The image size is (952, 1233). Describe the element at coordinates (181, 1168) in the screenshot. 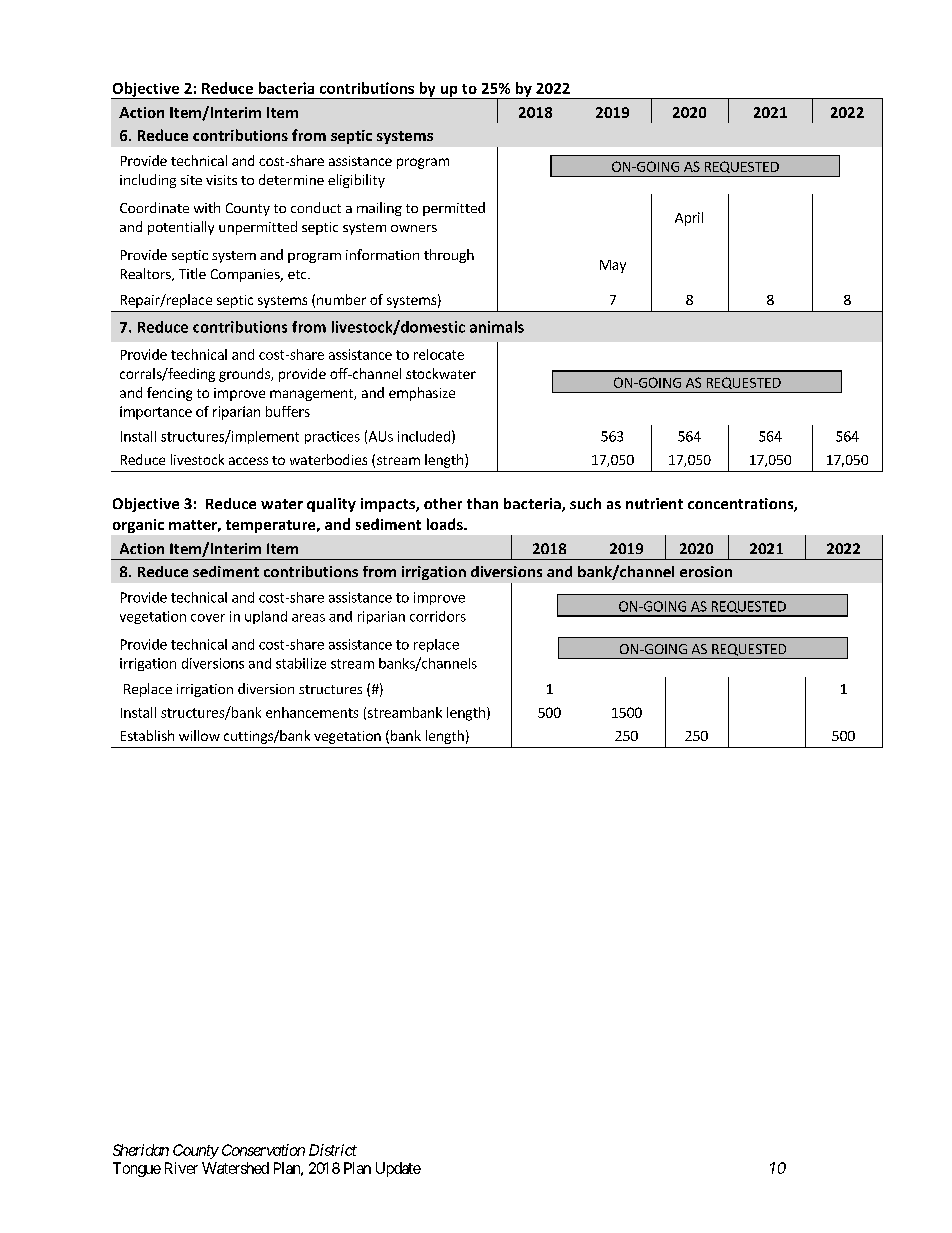

I see `River` at that location.
